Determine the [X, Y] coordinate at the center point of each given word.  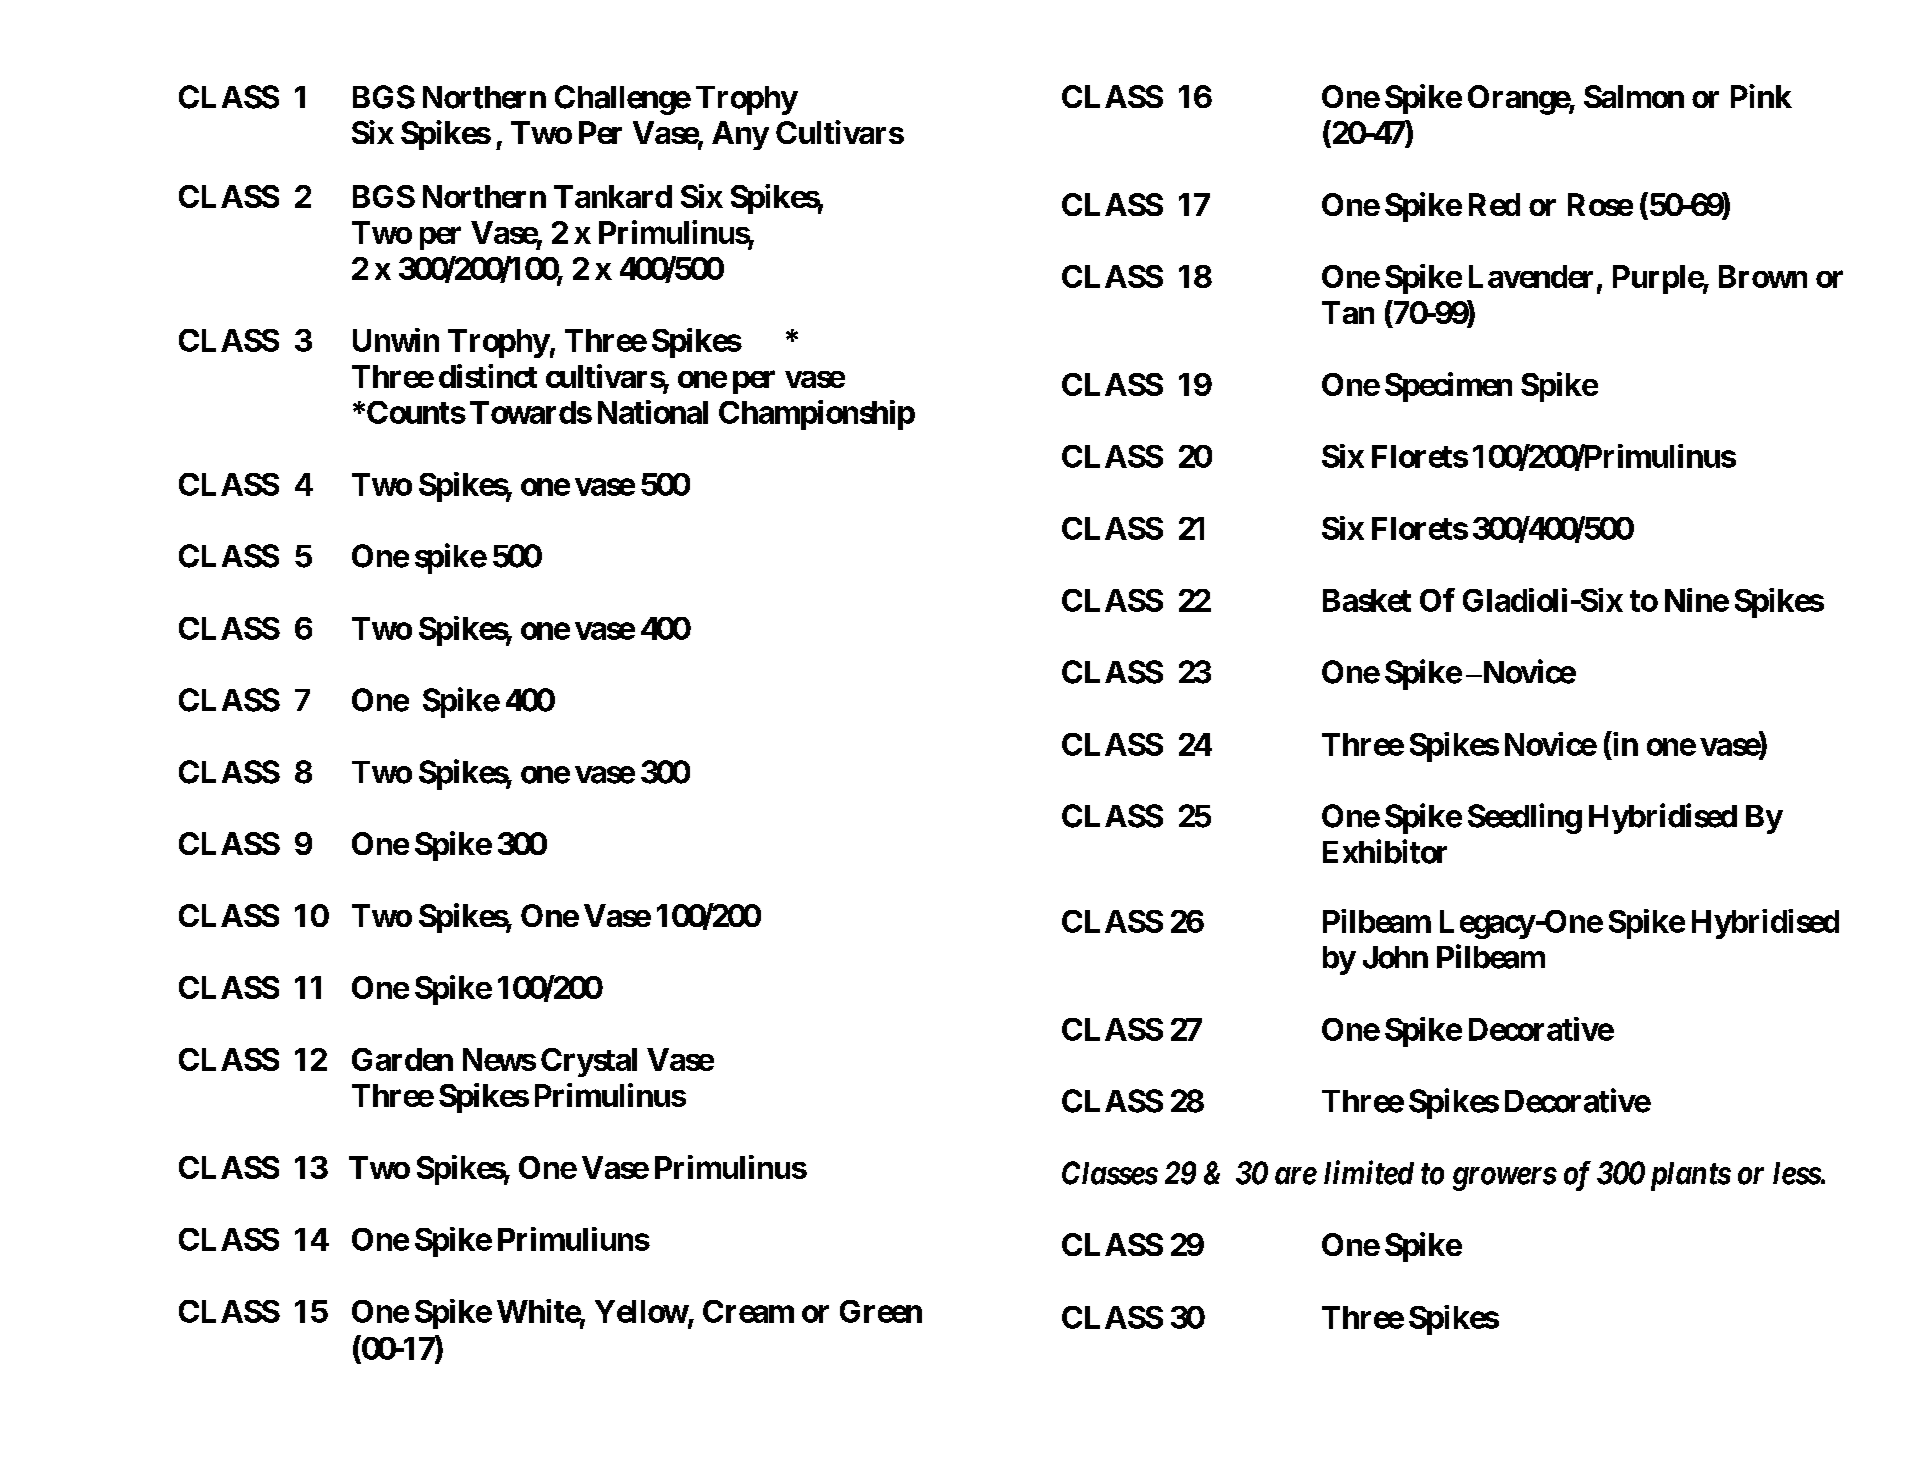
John [1395, 957]
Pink [1761, 96]
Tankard [613, 196]
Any [740, 135]
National [653, 412]
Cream [748, 1311]
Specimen [1448, 387]
